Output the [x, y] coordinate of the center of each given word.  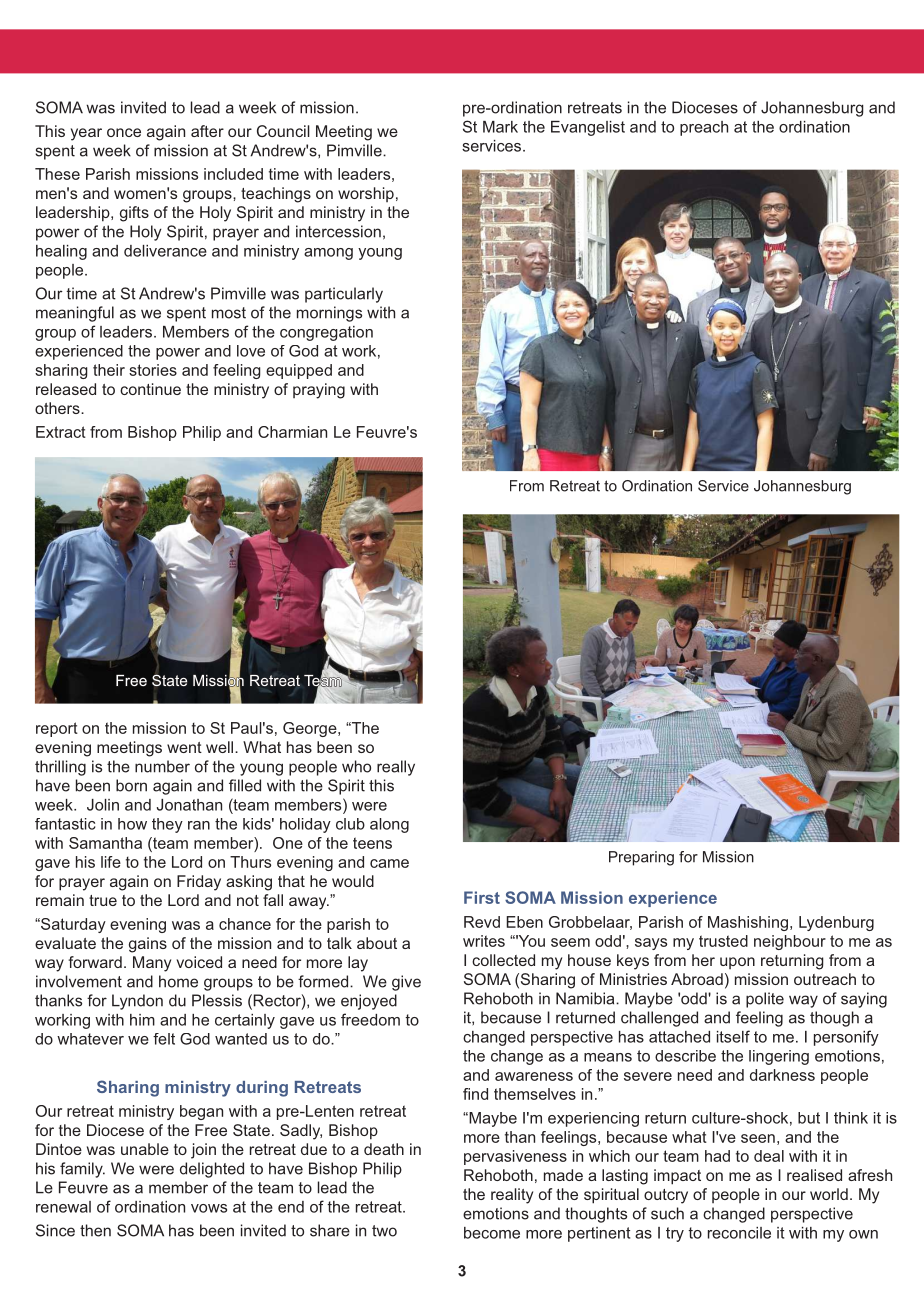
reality [512, 1196]
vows [209, 1208]
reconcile [739, 1233]
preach [704, 128]
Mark [500, 127]
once [124, 132]
